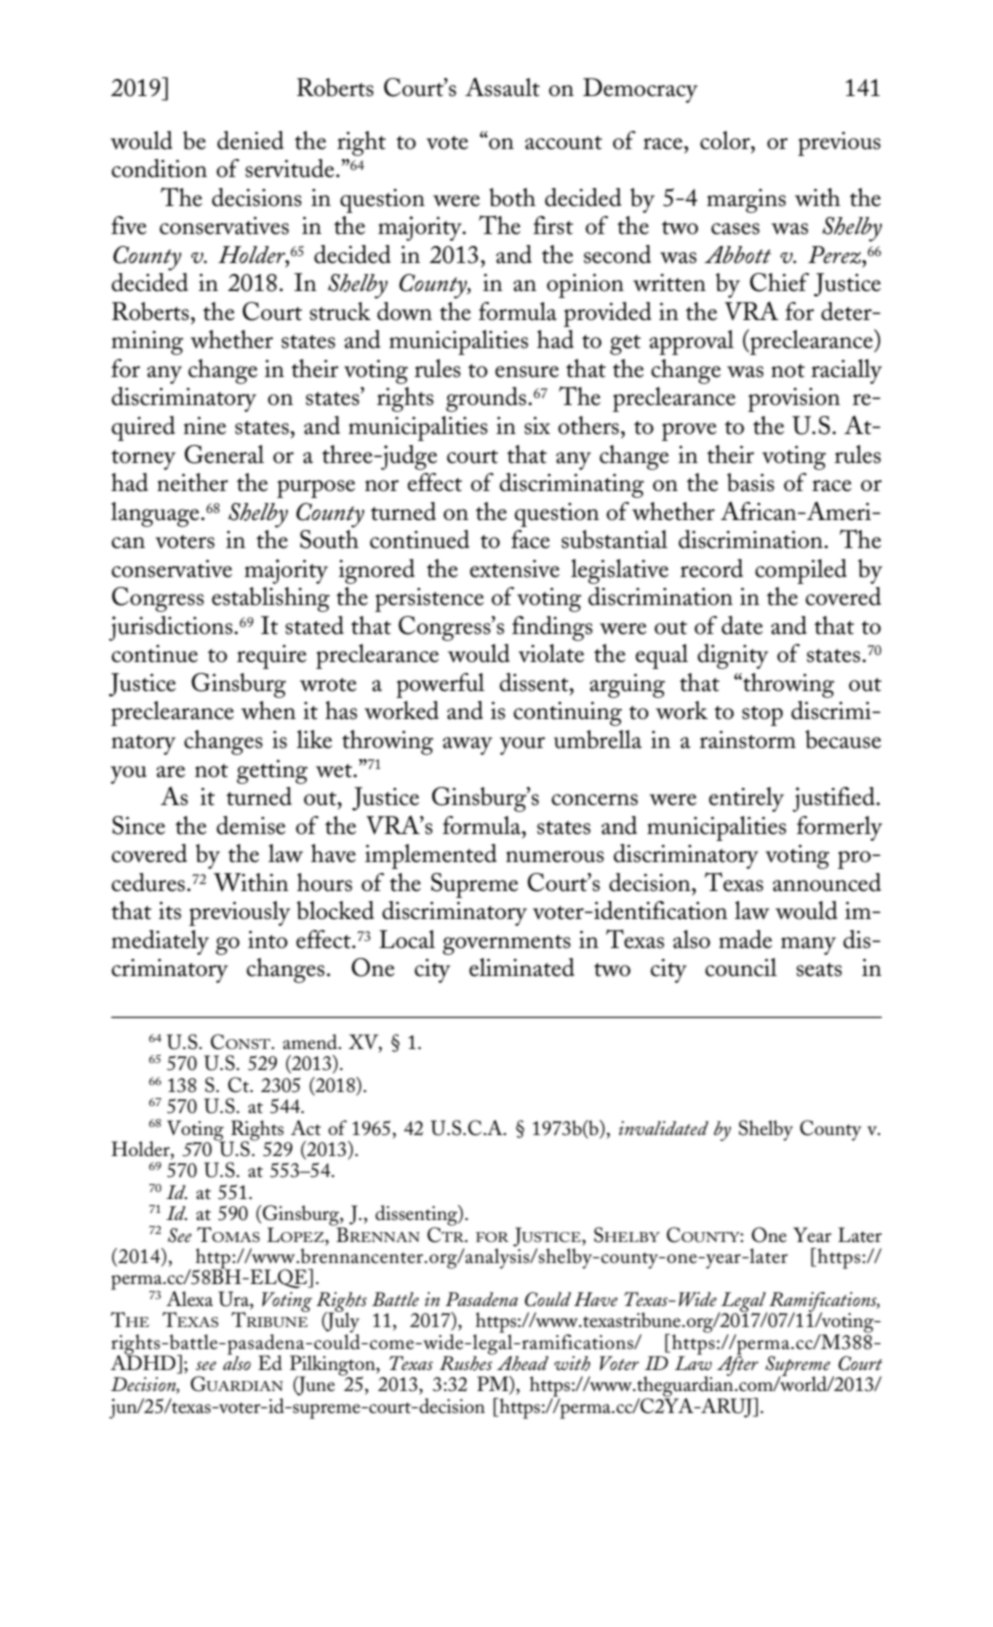 This page has width=993, height=1627. Describe the element at coordinates (521, 967) in the page. I see `eliminated` at that location.
